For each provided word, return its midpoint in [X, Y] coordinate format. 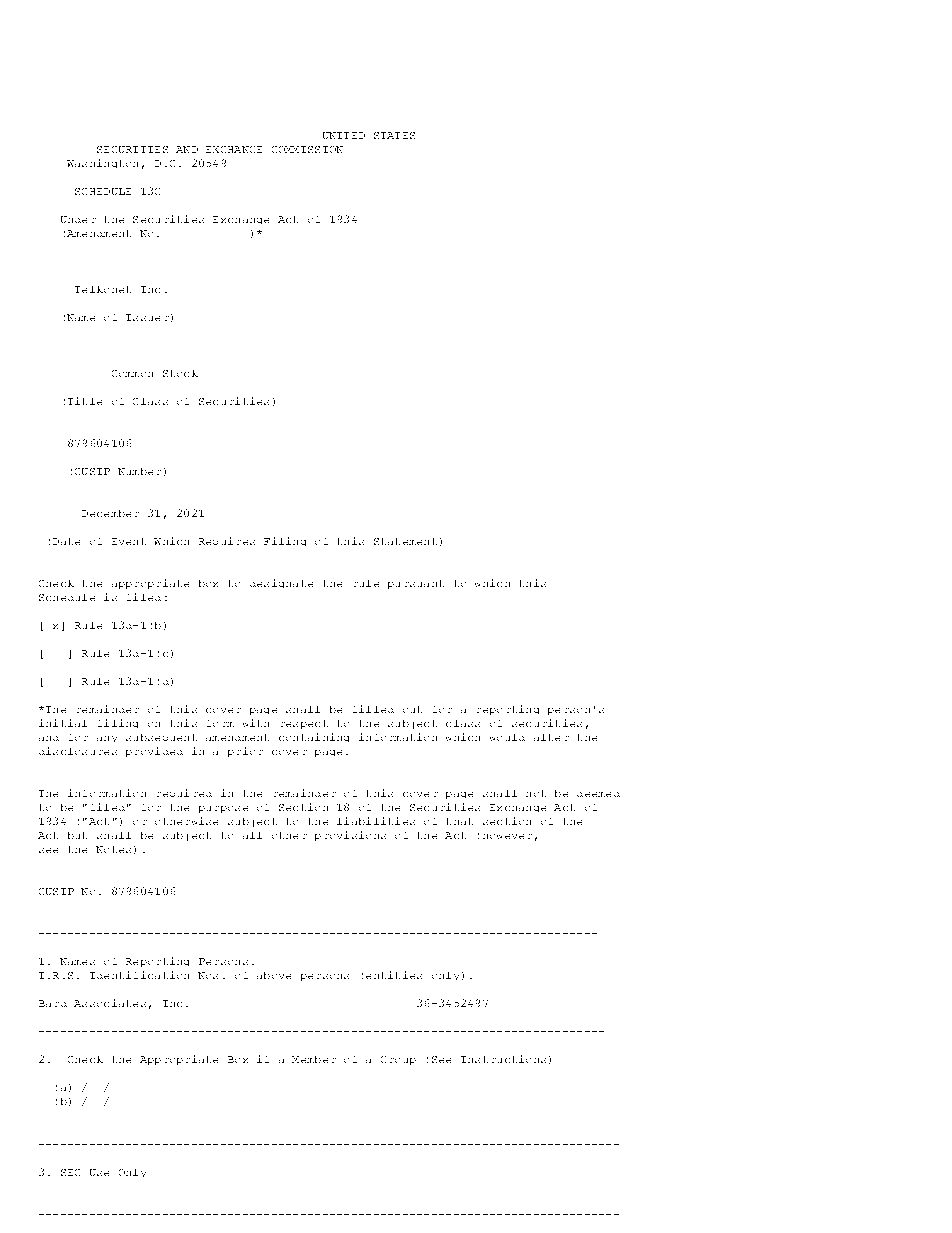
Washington [102, 163]
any [107, 739]
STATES [394, 135]
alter [551, 737]
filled [373, 709]
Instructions [503, 1059]
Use [99, 1172]
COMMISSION [307, 149]
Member [314, 1059]
